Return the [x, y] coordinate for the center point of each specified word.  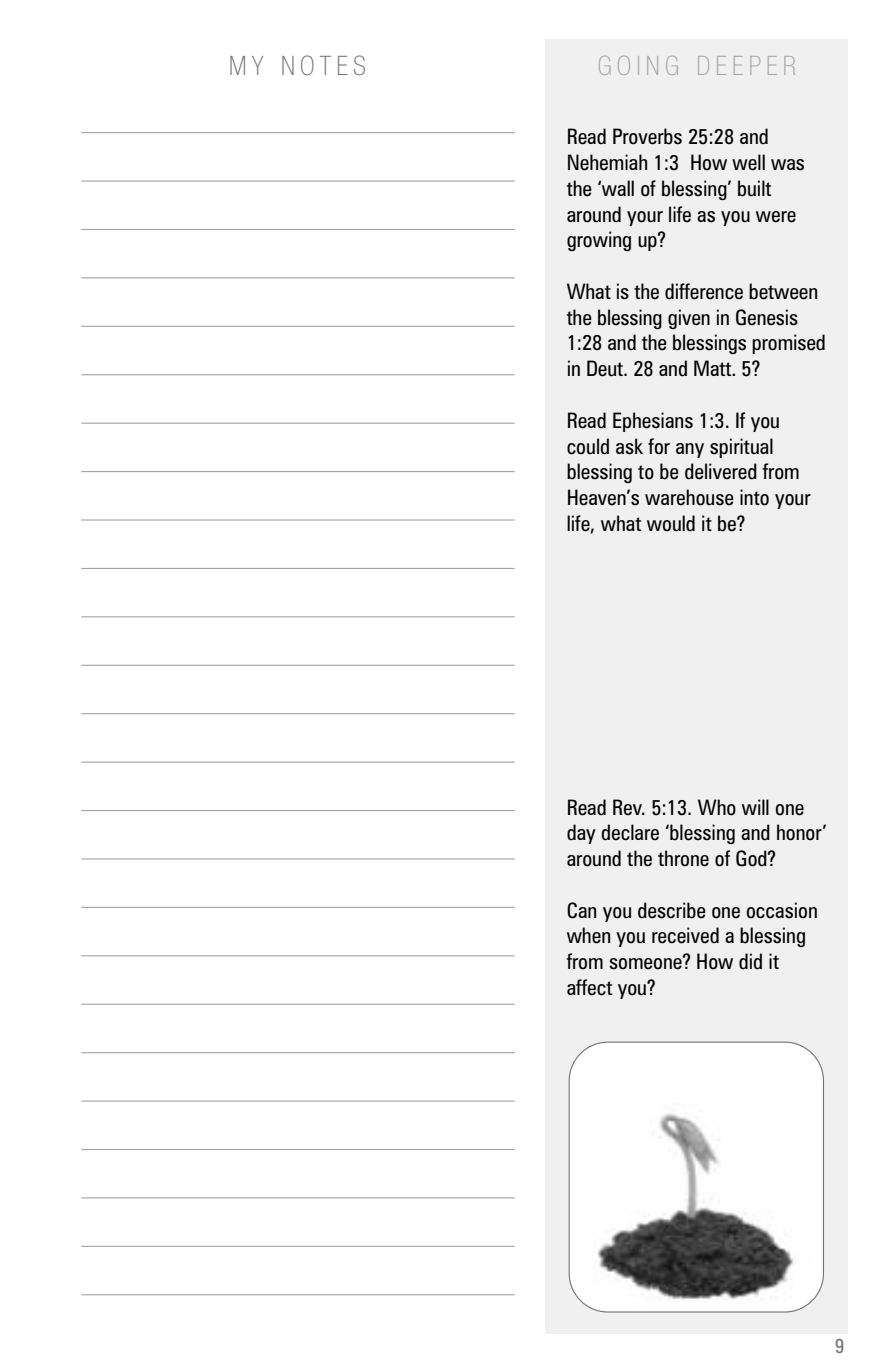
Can [581, 910]
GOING [638, 65]
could [588, 446]
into [754, 497]
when [588, 935]
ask [629, 446]
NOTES [323, 65]
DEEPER [746, 65]
